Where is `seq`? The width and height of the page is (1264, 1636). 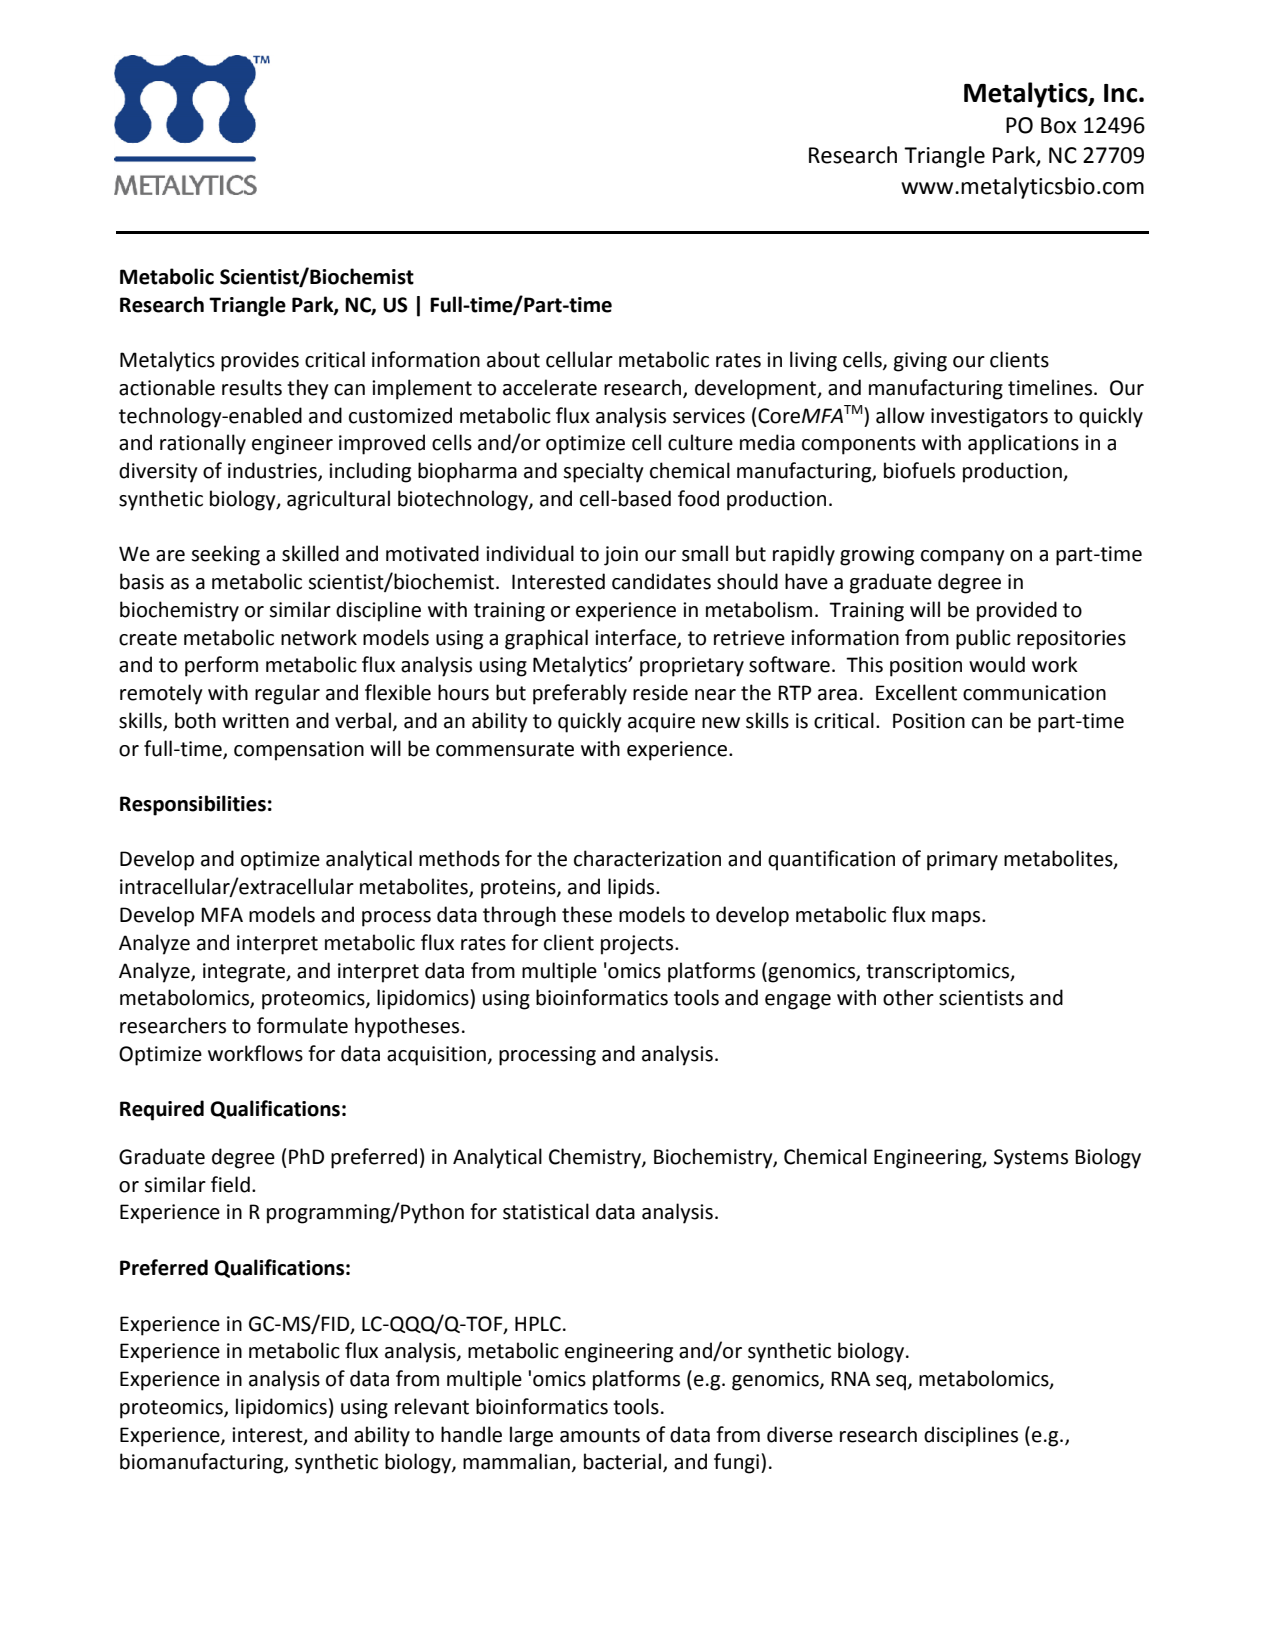 seq is located at coordinates (892, 1383).
